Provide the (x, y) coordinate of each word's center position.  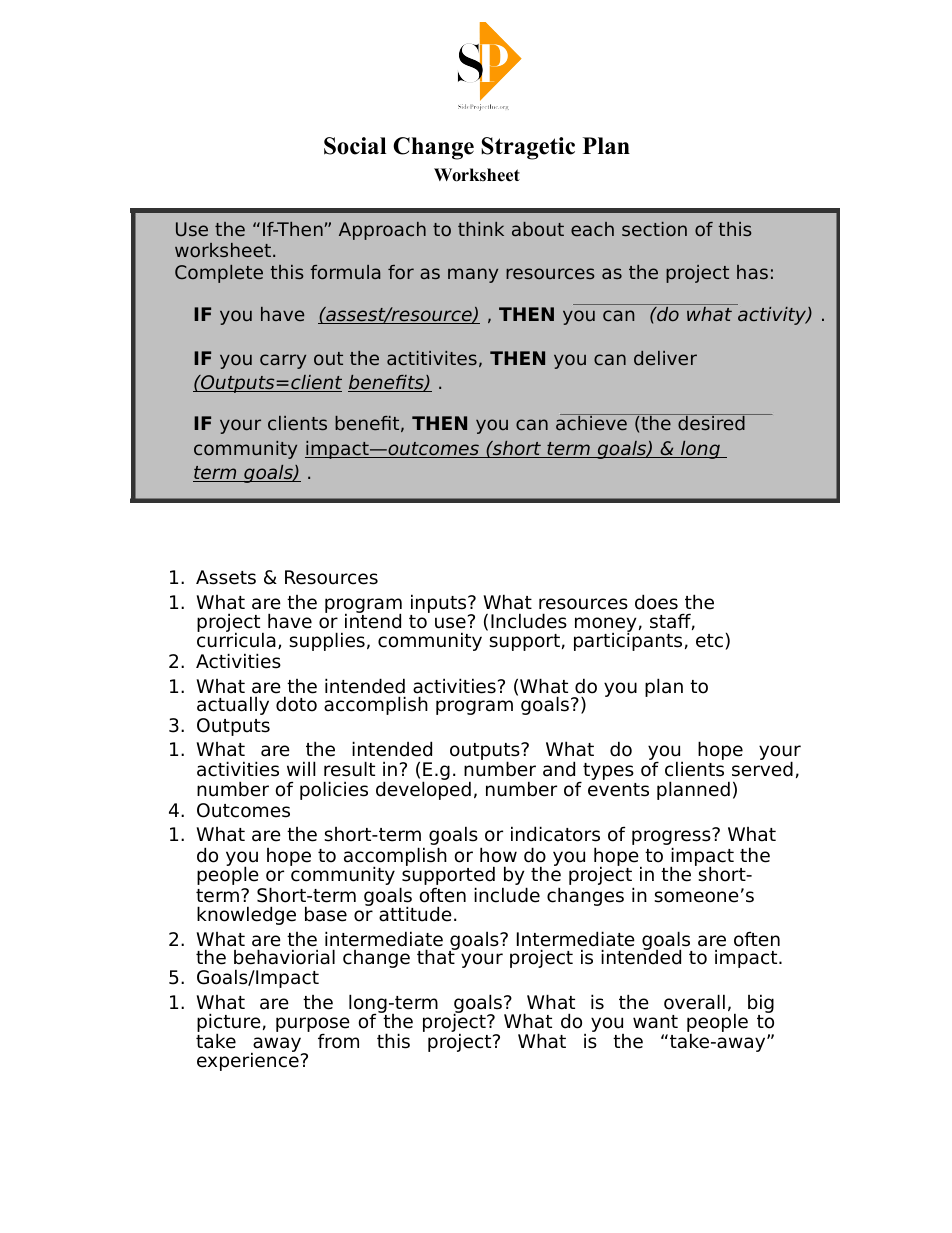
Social (355, 146)
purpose (313, 1026)
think (481, 229)
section (654, 229)
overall (694, 1002)
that (437, 956)
